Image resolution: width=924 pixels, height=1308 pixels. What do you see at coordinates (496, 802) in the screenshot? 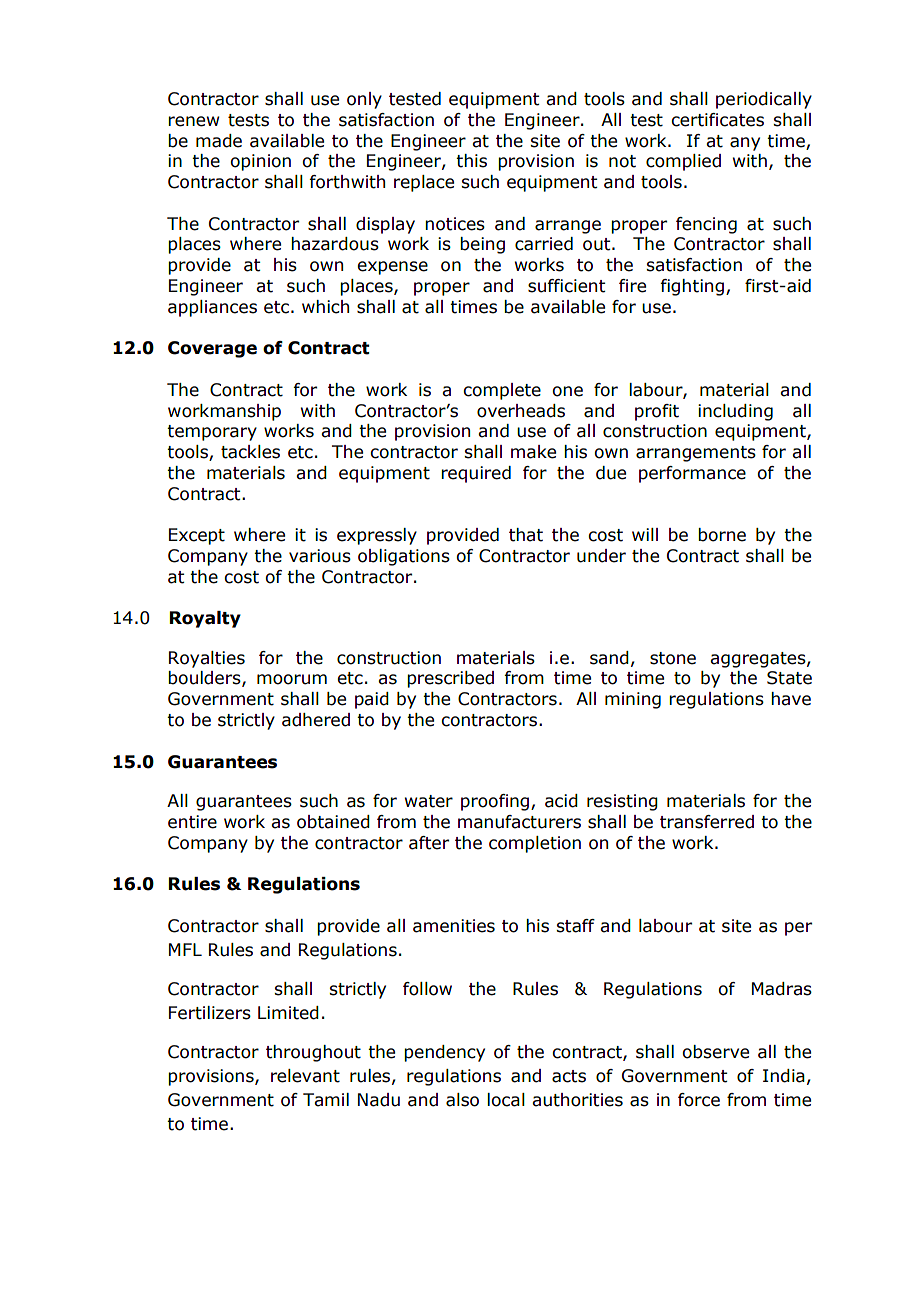
I see `proofing` at bounding box center [496, 802].
